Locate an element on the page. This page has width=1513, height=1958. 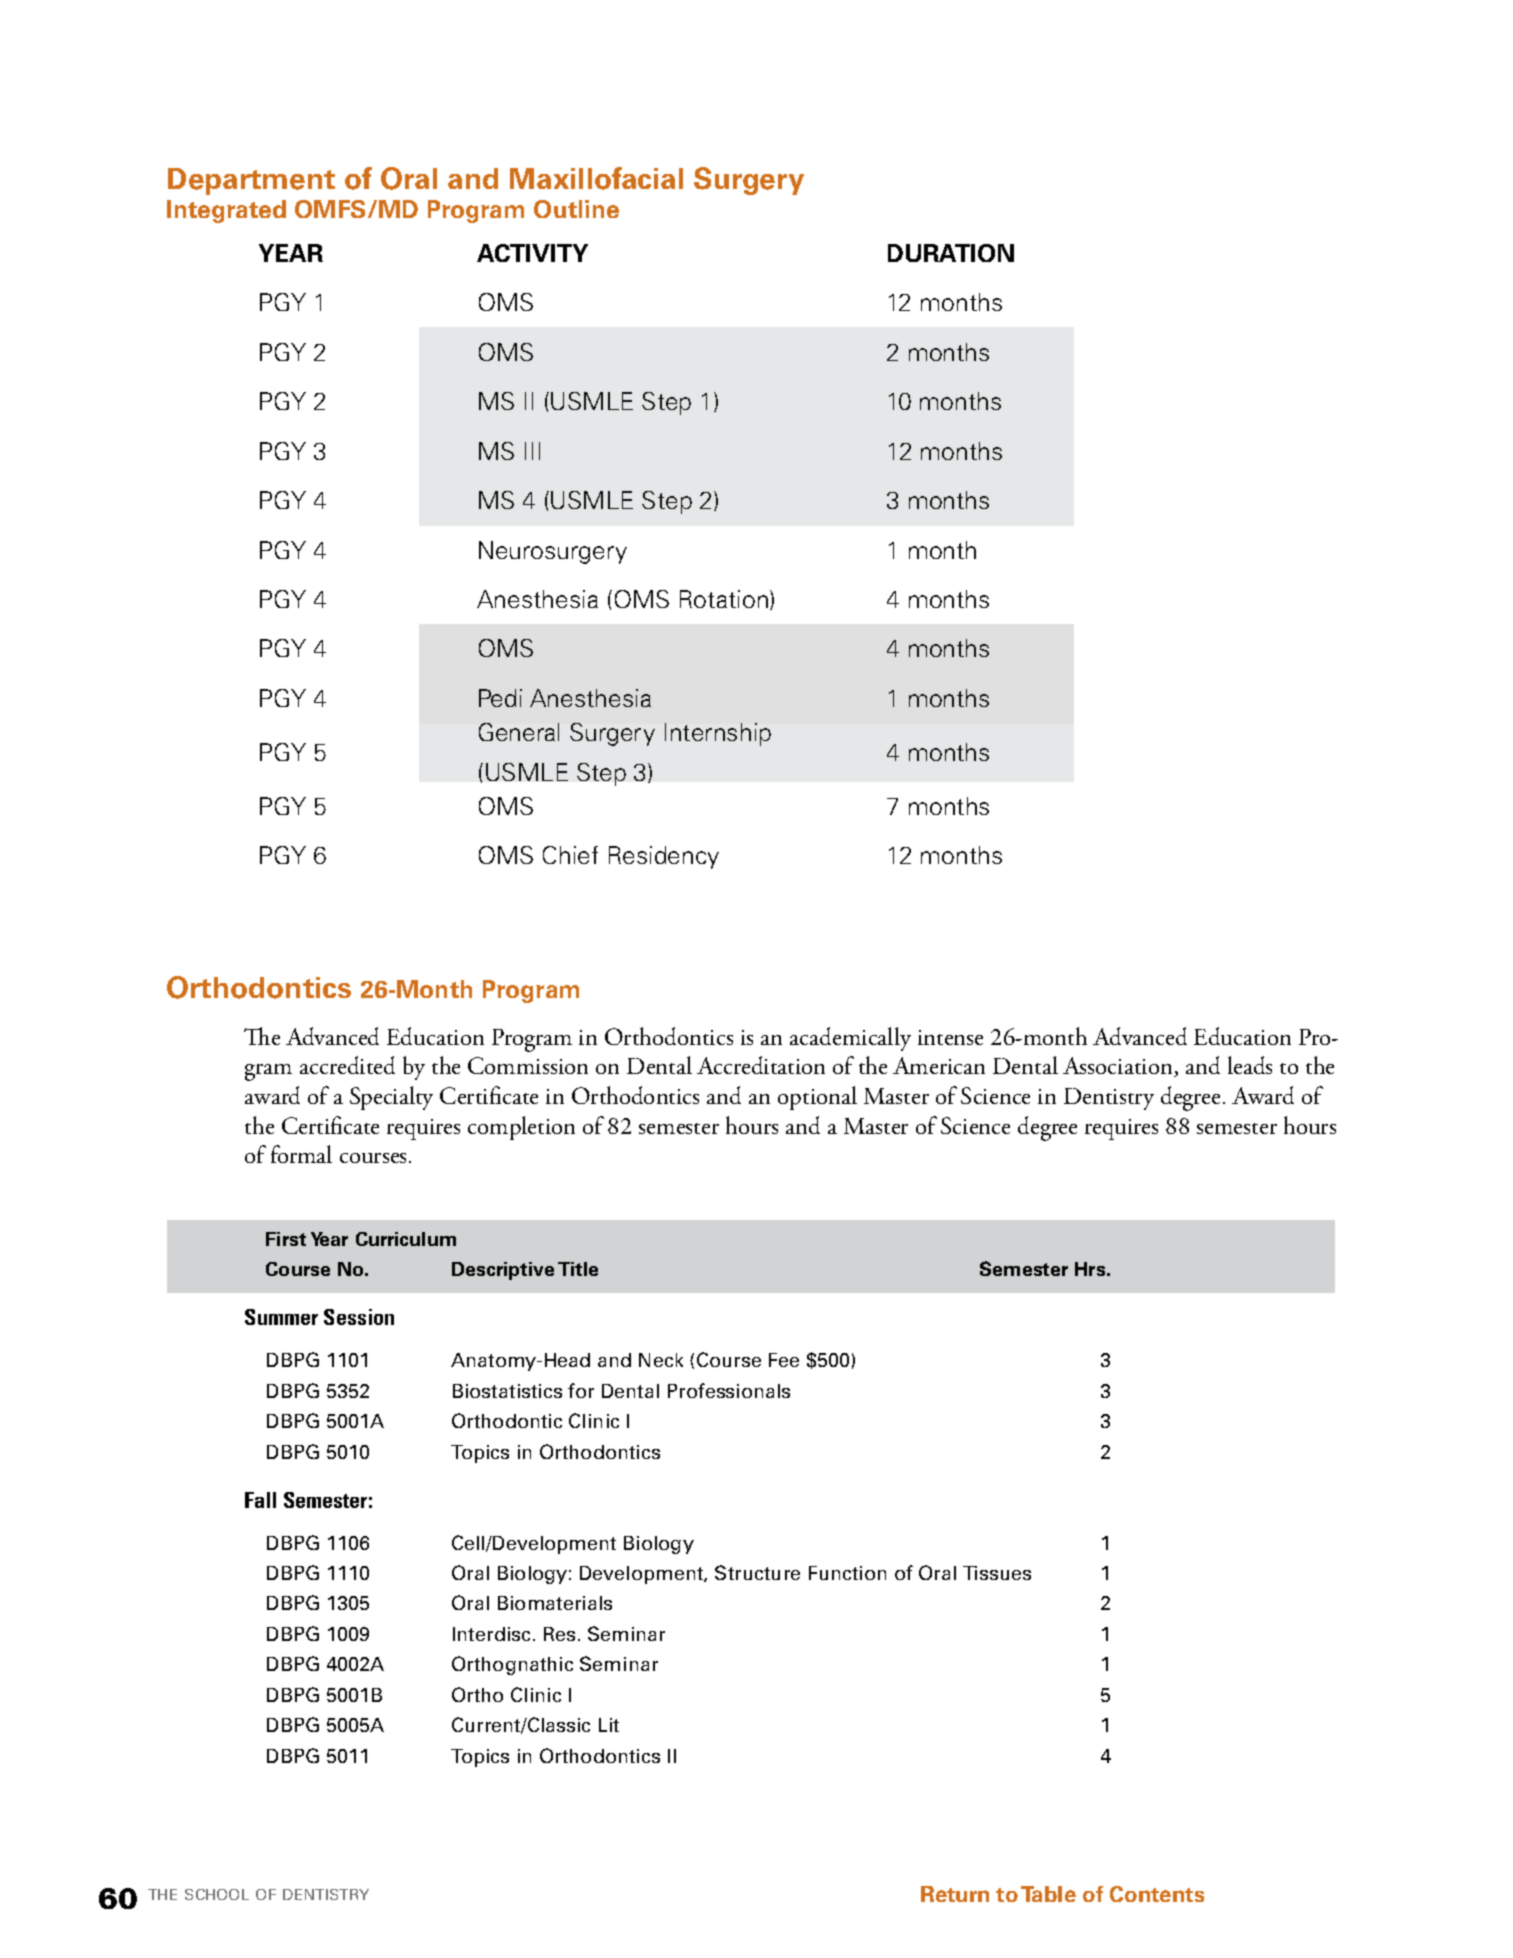
school is located at coordinates (217, 1894).
